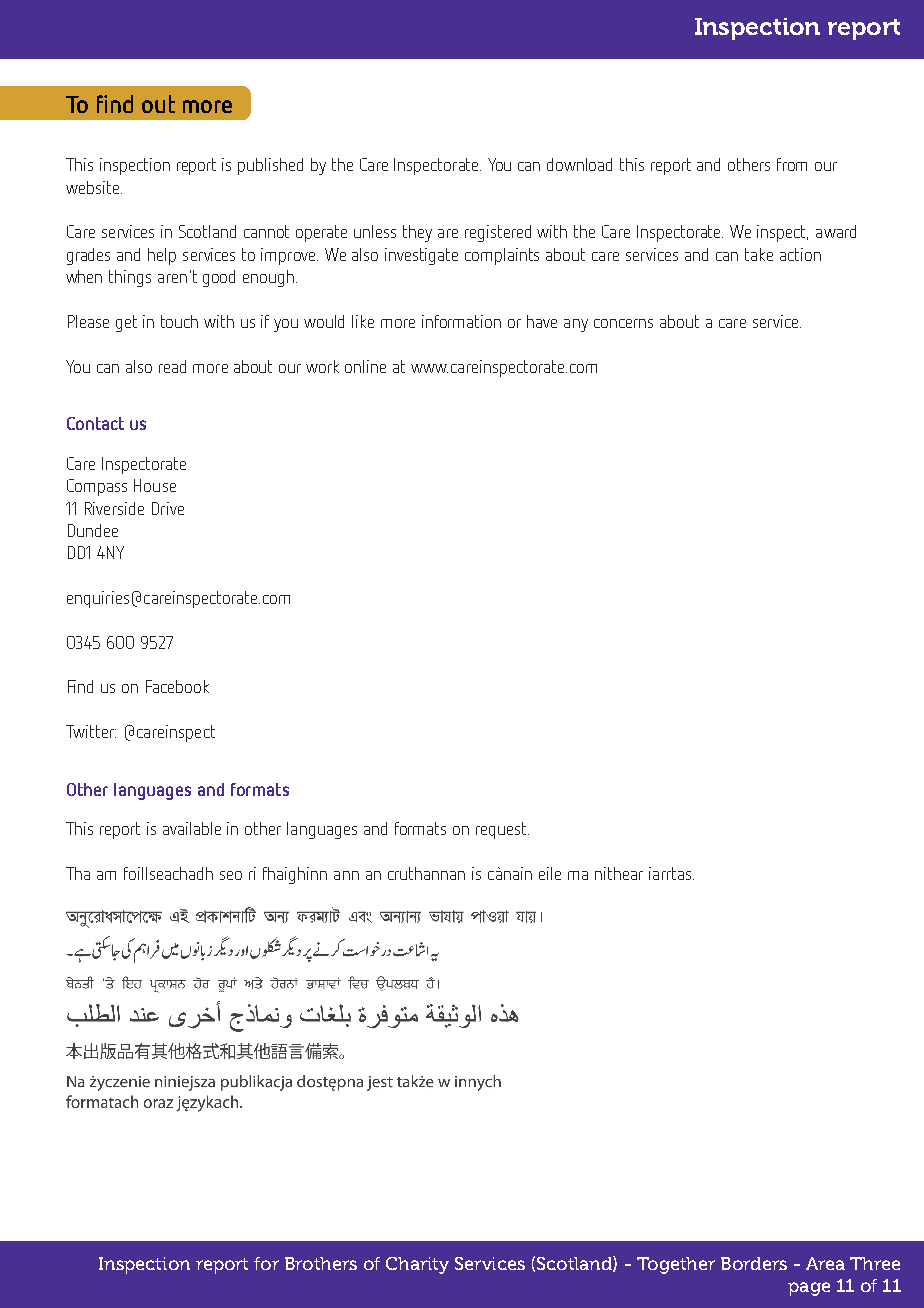 Image resolution: width=924 pixels, height=1308 pixels. I want to click on from, so click(792, 164).
